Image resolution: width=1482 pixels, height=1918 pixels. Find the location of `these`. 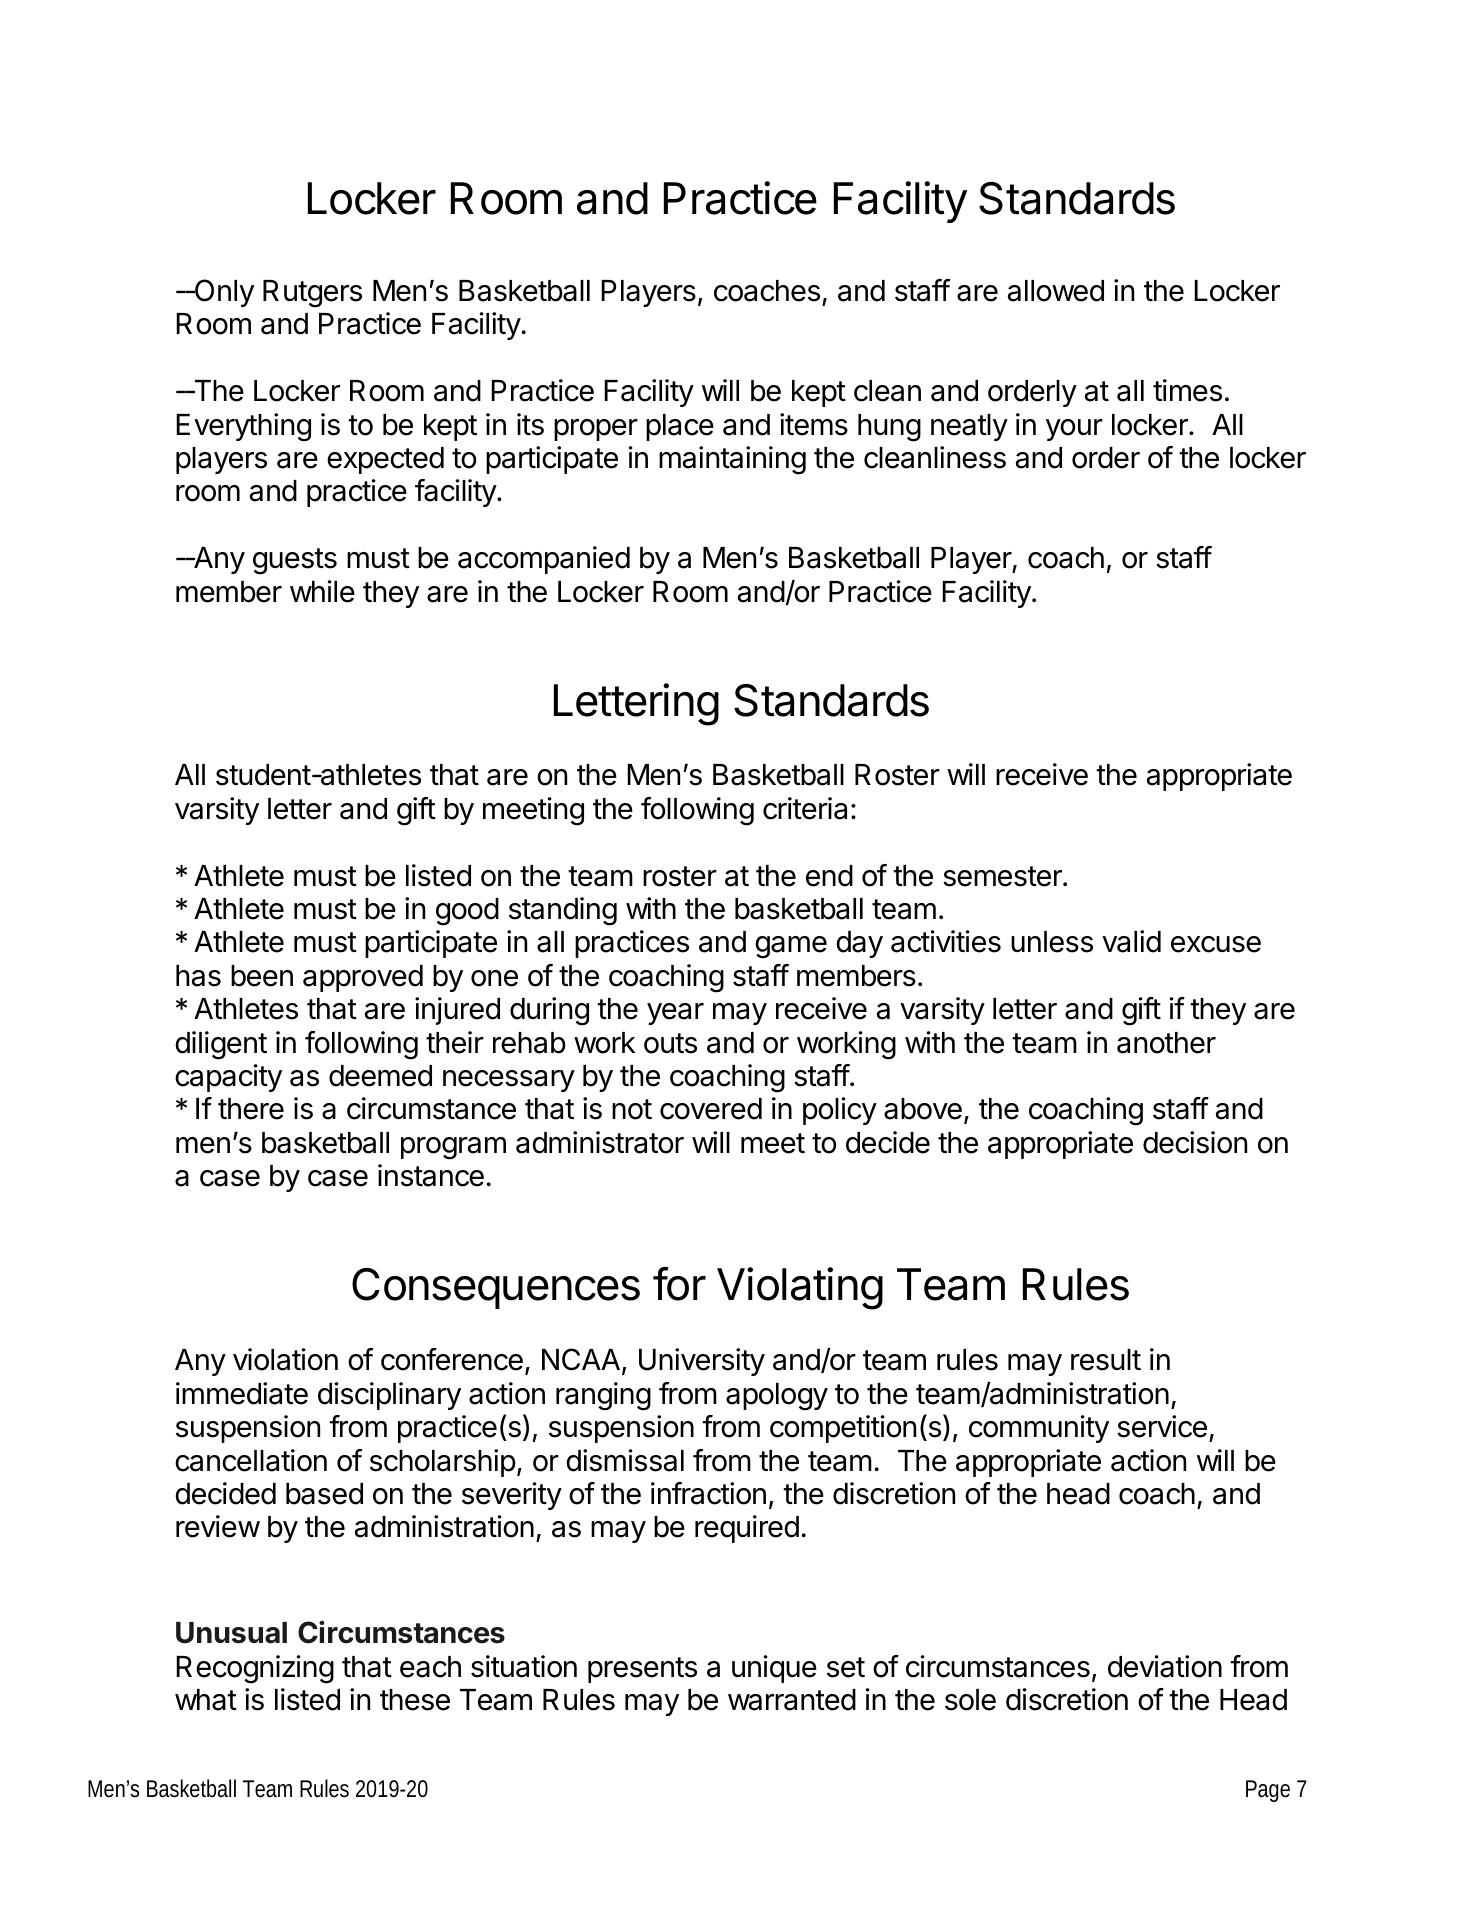

these is located at coordinates (415, 1700).
